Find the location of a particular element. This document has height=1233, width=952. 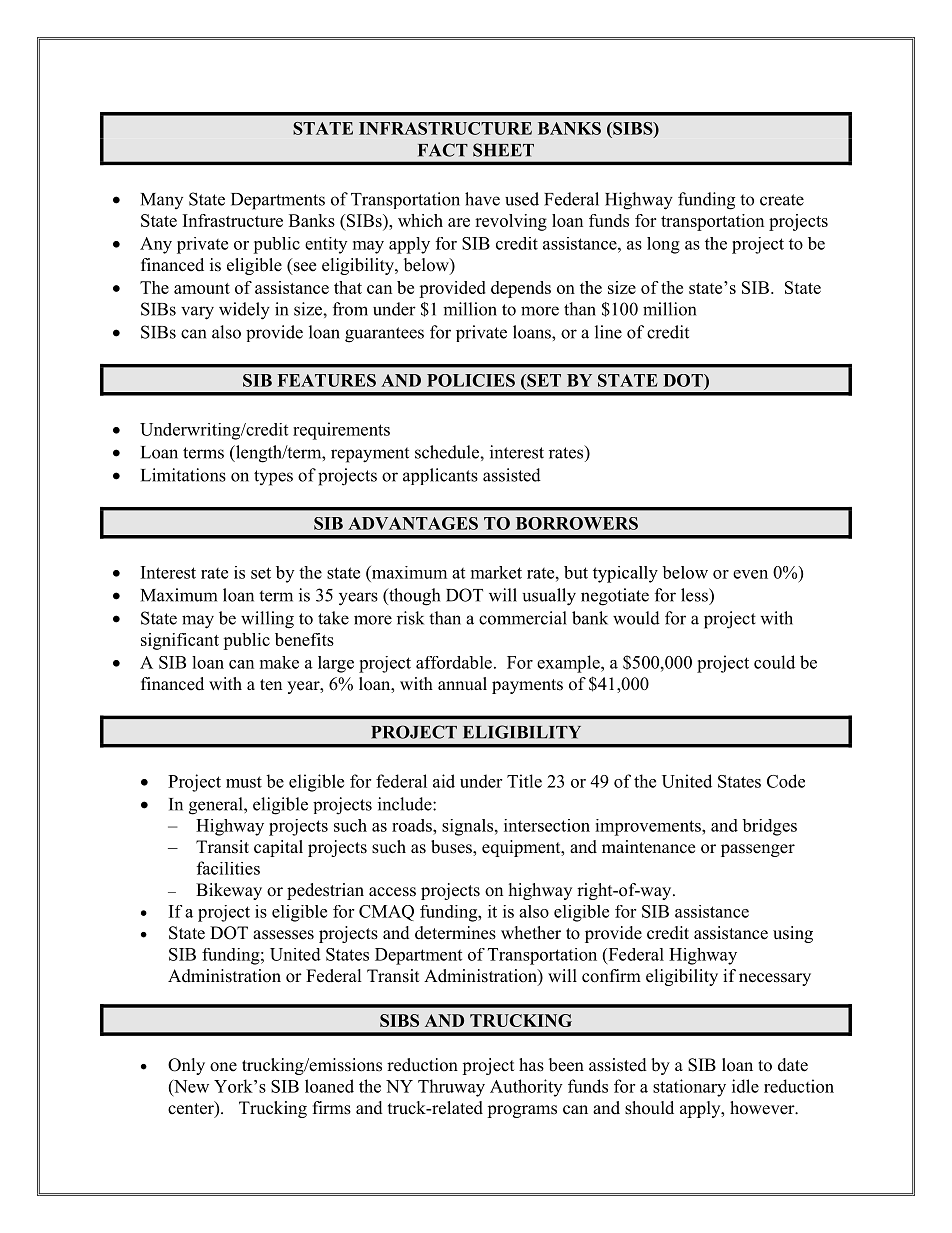

idle is located at coordinates (745, 1086).
